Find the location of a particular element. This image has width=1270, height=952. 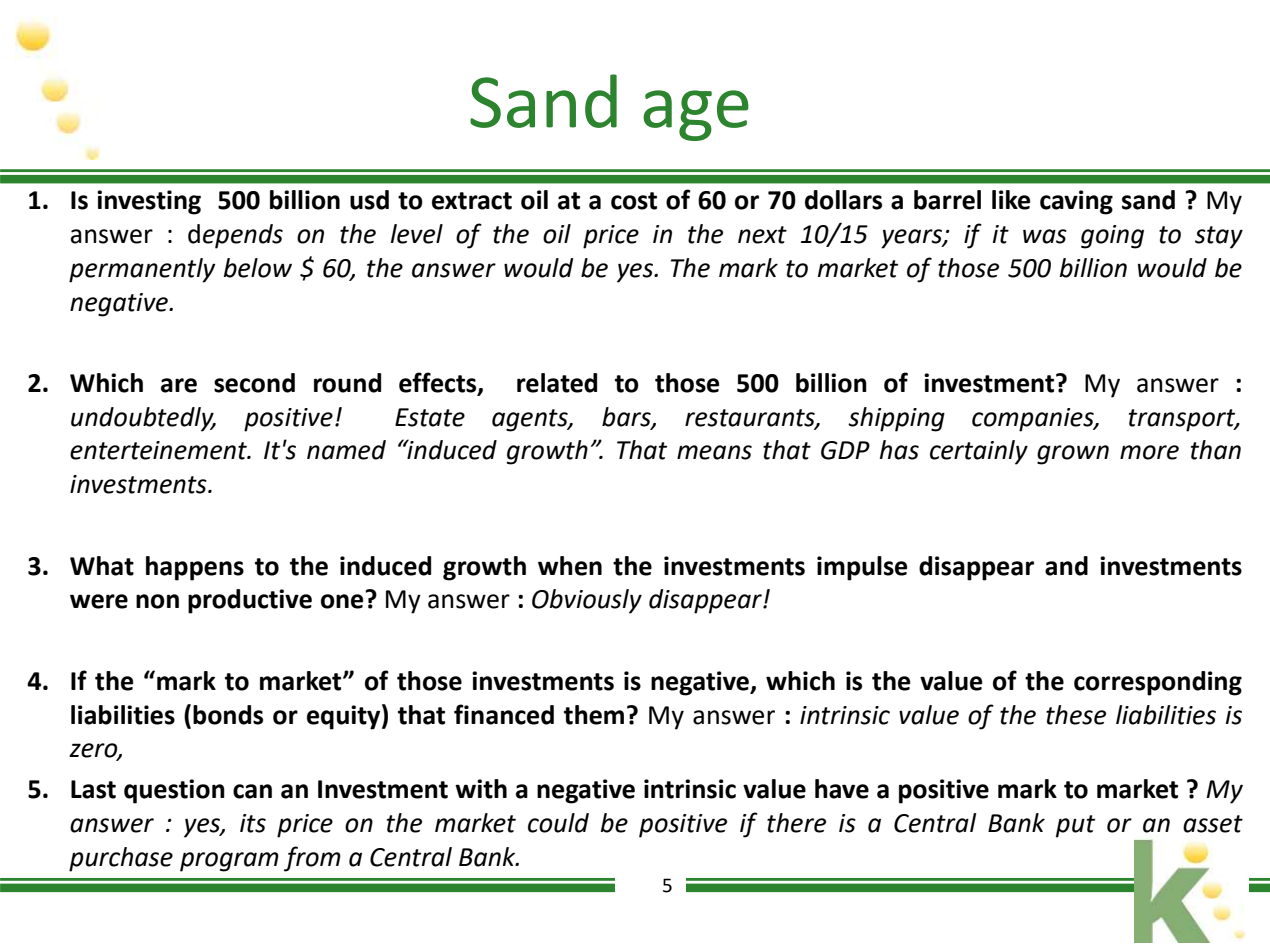

depends is located at coordinates (235, 236).
